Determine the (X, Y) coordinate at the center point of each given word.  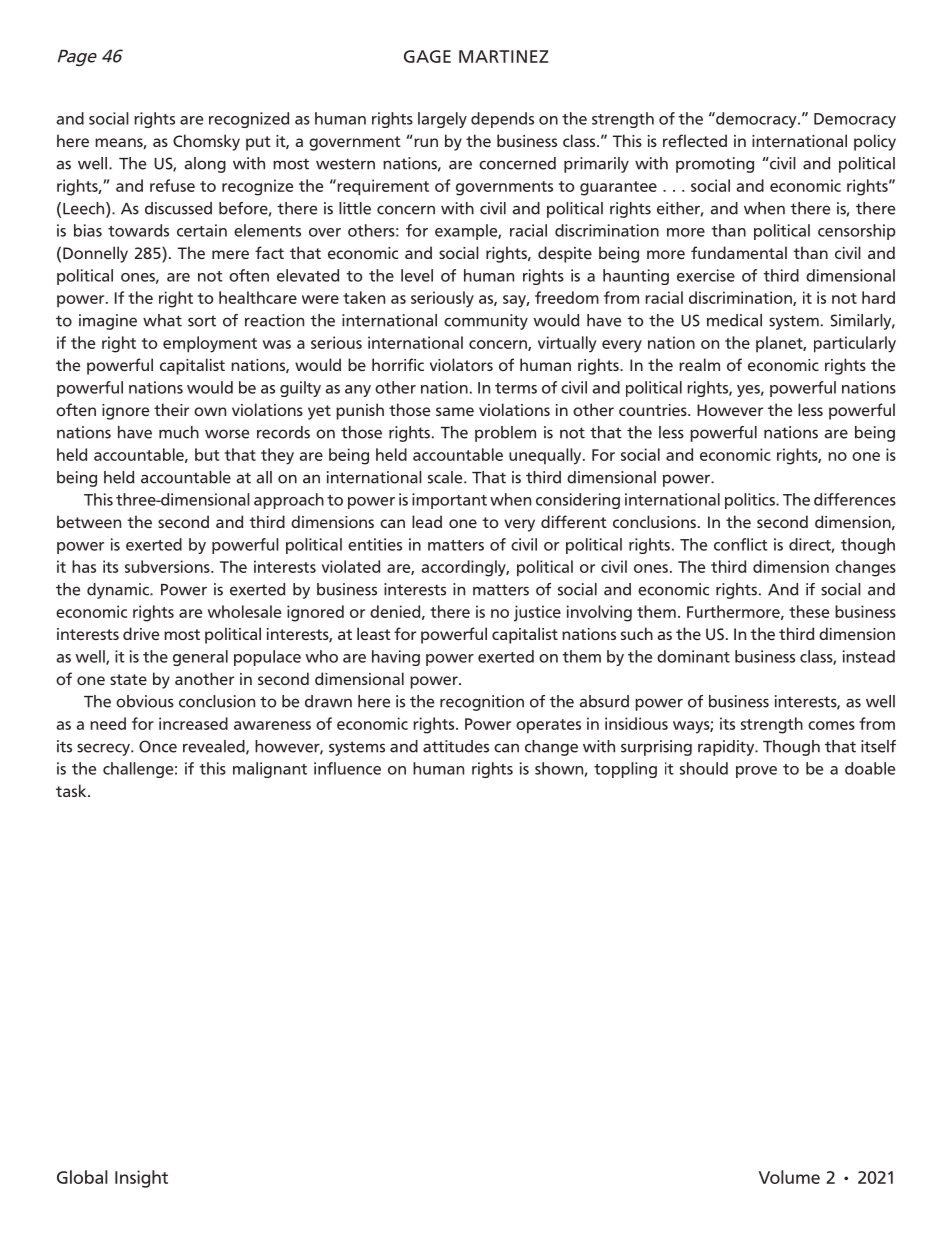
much (179, 432)
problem (505, 434)
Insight (141, 1179)
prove (756, 772)
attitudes (456, 746)
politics (751, 501)
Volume (789, 1177)
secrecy (104, 749)
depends (502, 120)
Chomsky (206, 142)
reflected (695, 140)
